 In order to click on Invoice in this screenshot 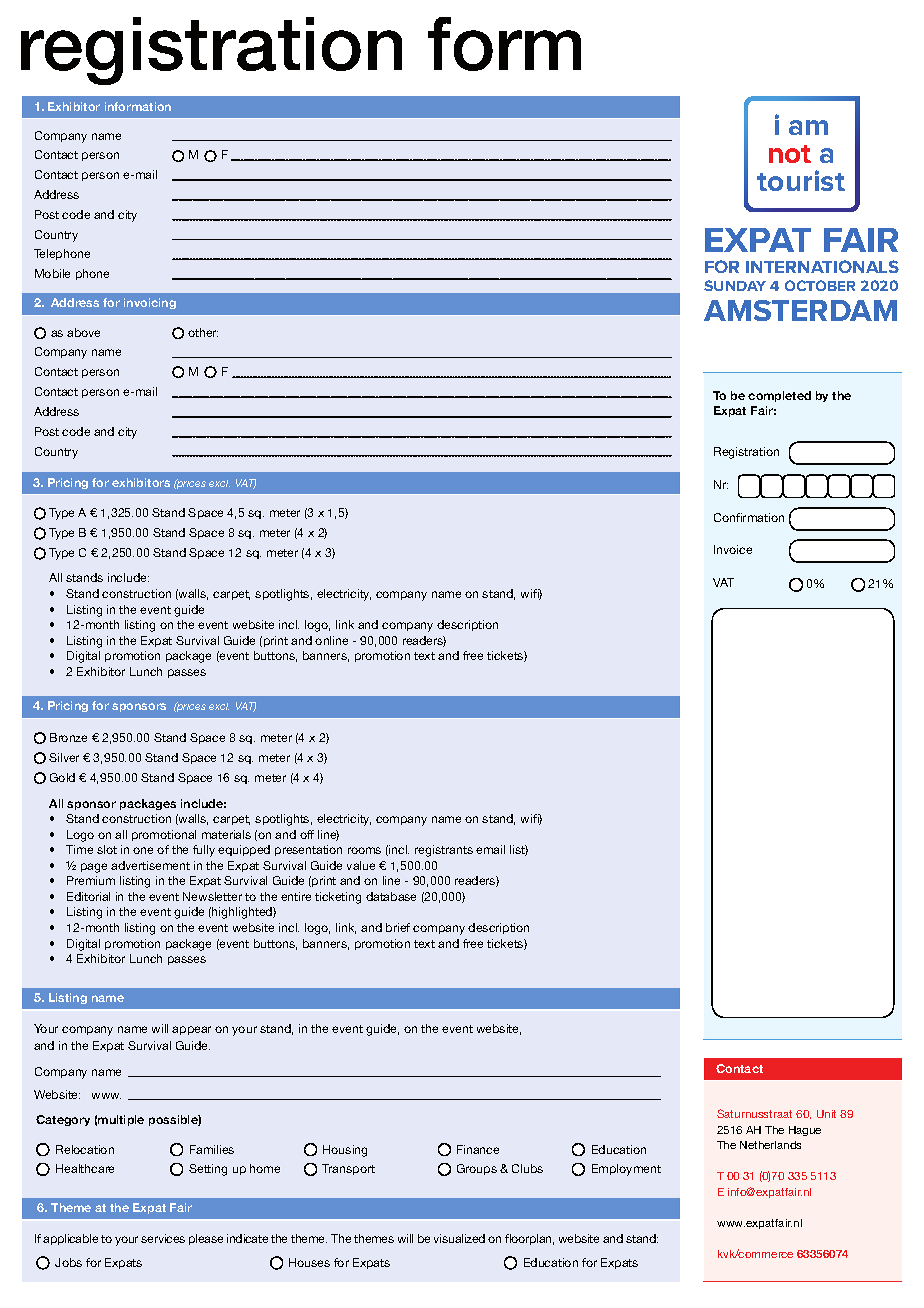, I will do `click(733, 549)`.
